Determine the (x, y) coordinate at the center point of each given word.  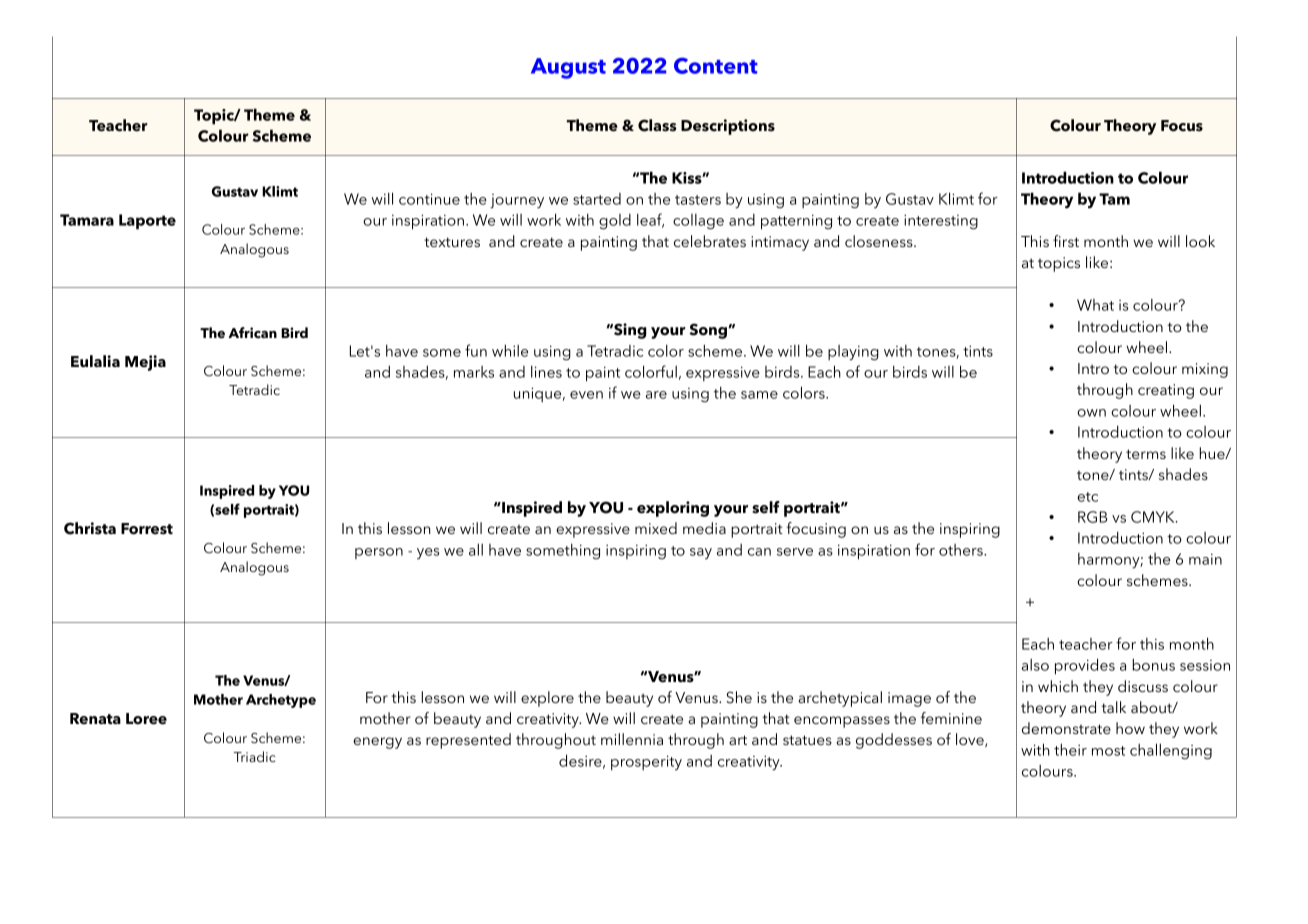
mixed (656, 528)
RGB (1092, 517)
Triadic (254, 756)
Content (716, 66)
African (252, 333)
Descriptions (728, 127)
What (1095, 305)
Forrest (147, 529)
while (510, 350)
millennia (632, 739)
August (568, 68)
